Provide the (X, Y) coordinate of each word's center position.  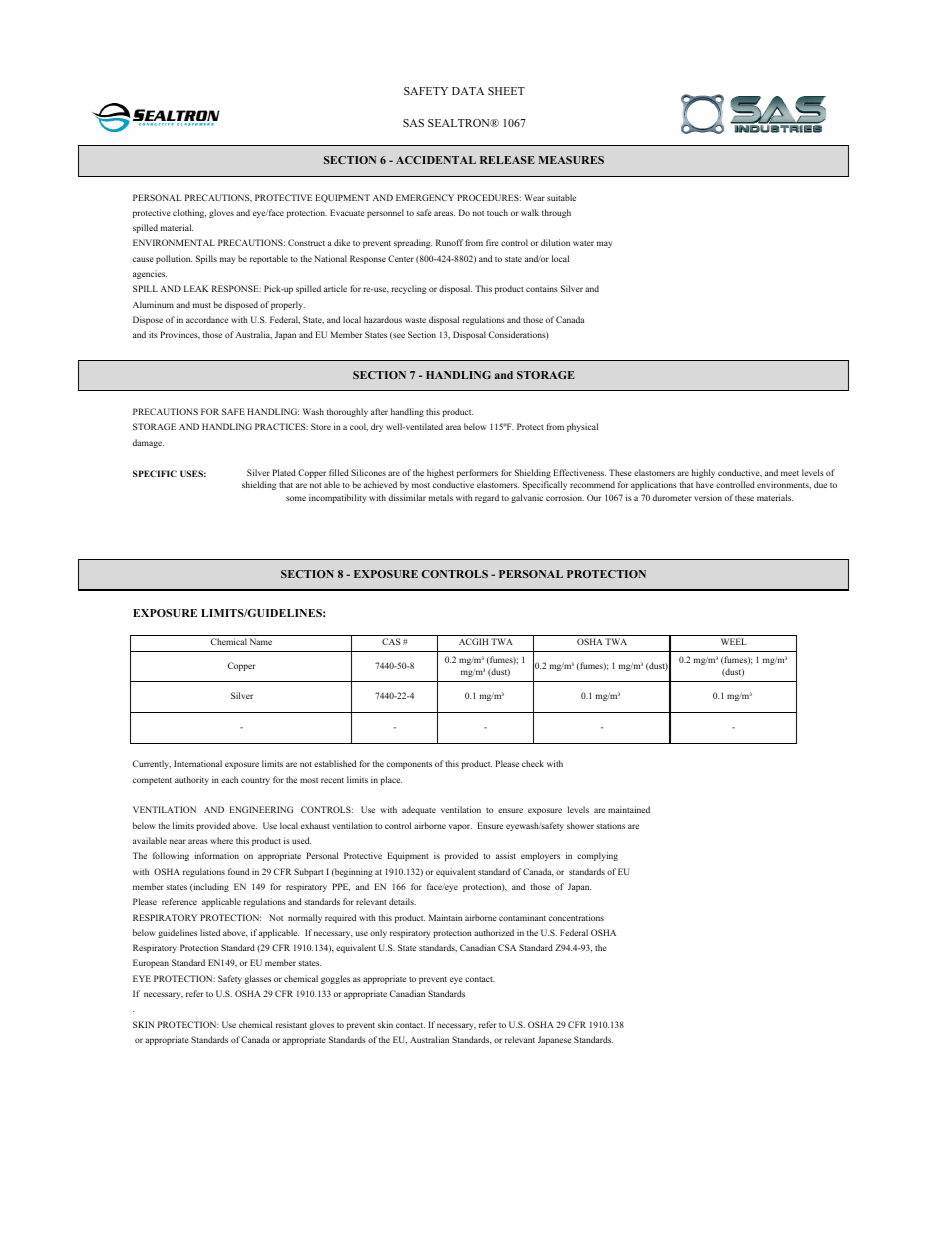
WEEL (734, 641)
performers (477, 473)
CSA (507, 947)
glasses (258, 979)
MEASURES (571, 160)
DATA (468, 91)
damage (148, 443)
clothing (189, 213)
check (533, 763)
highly (703, 473)
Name (261, 641)
